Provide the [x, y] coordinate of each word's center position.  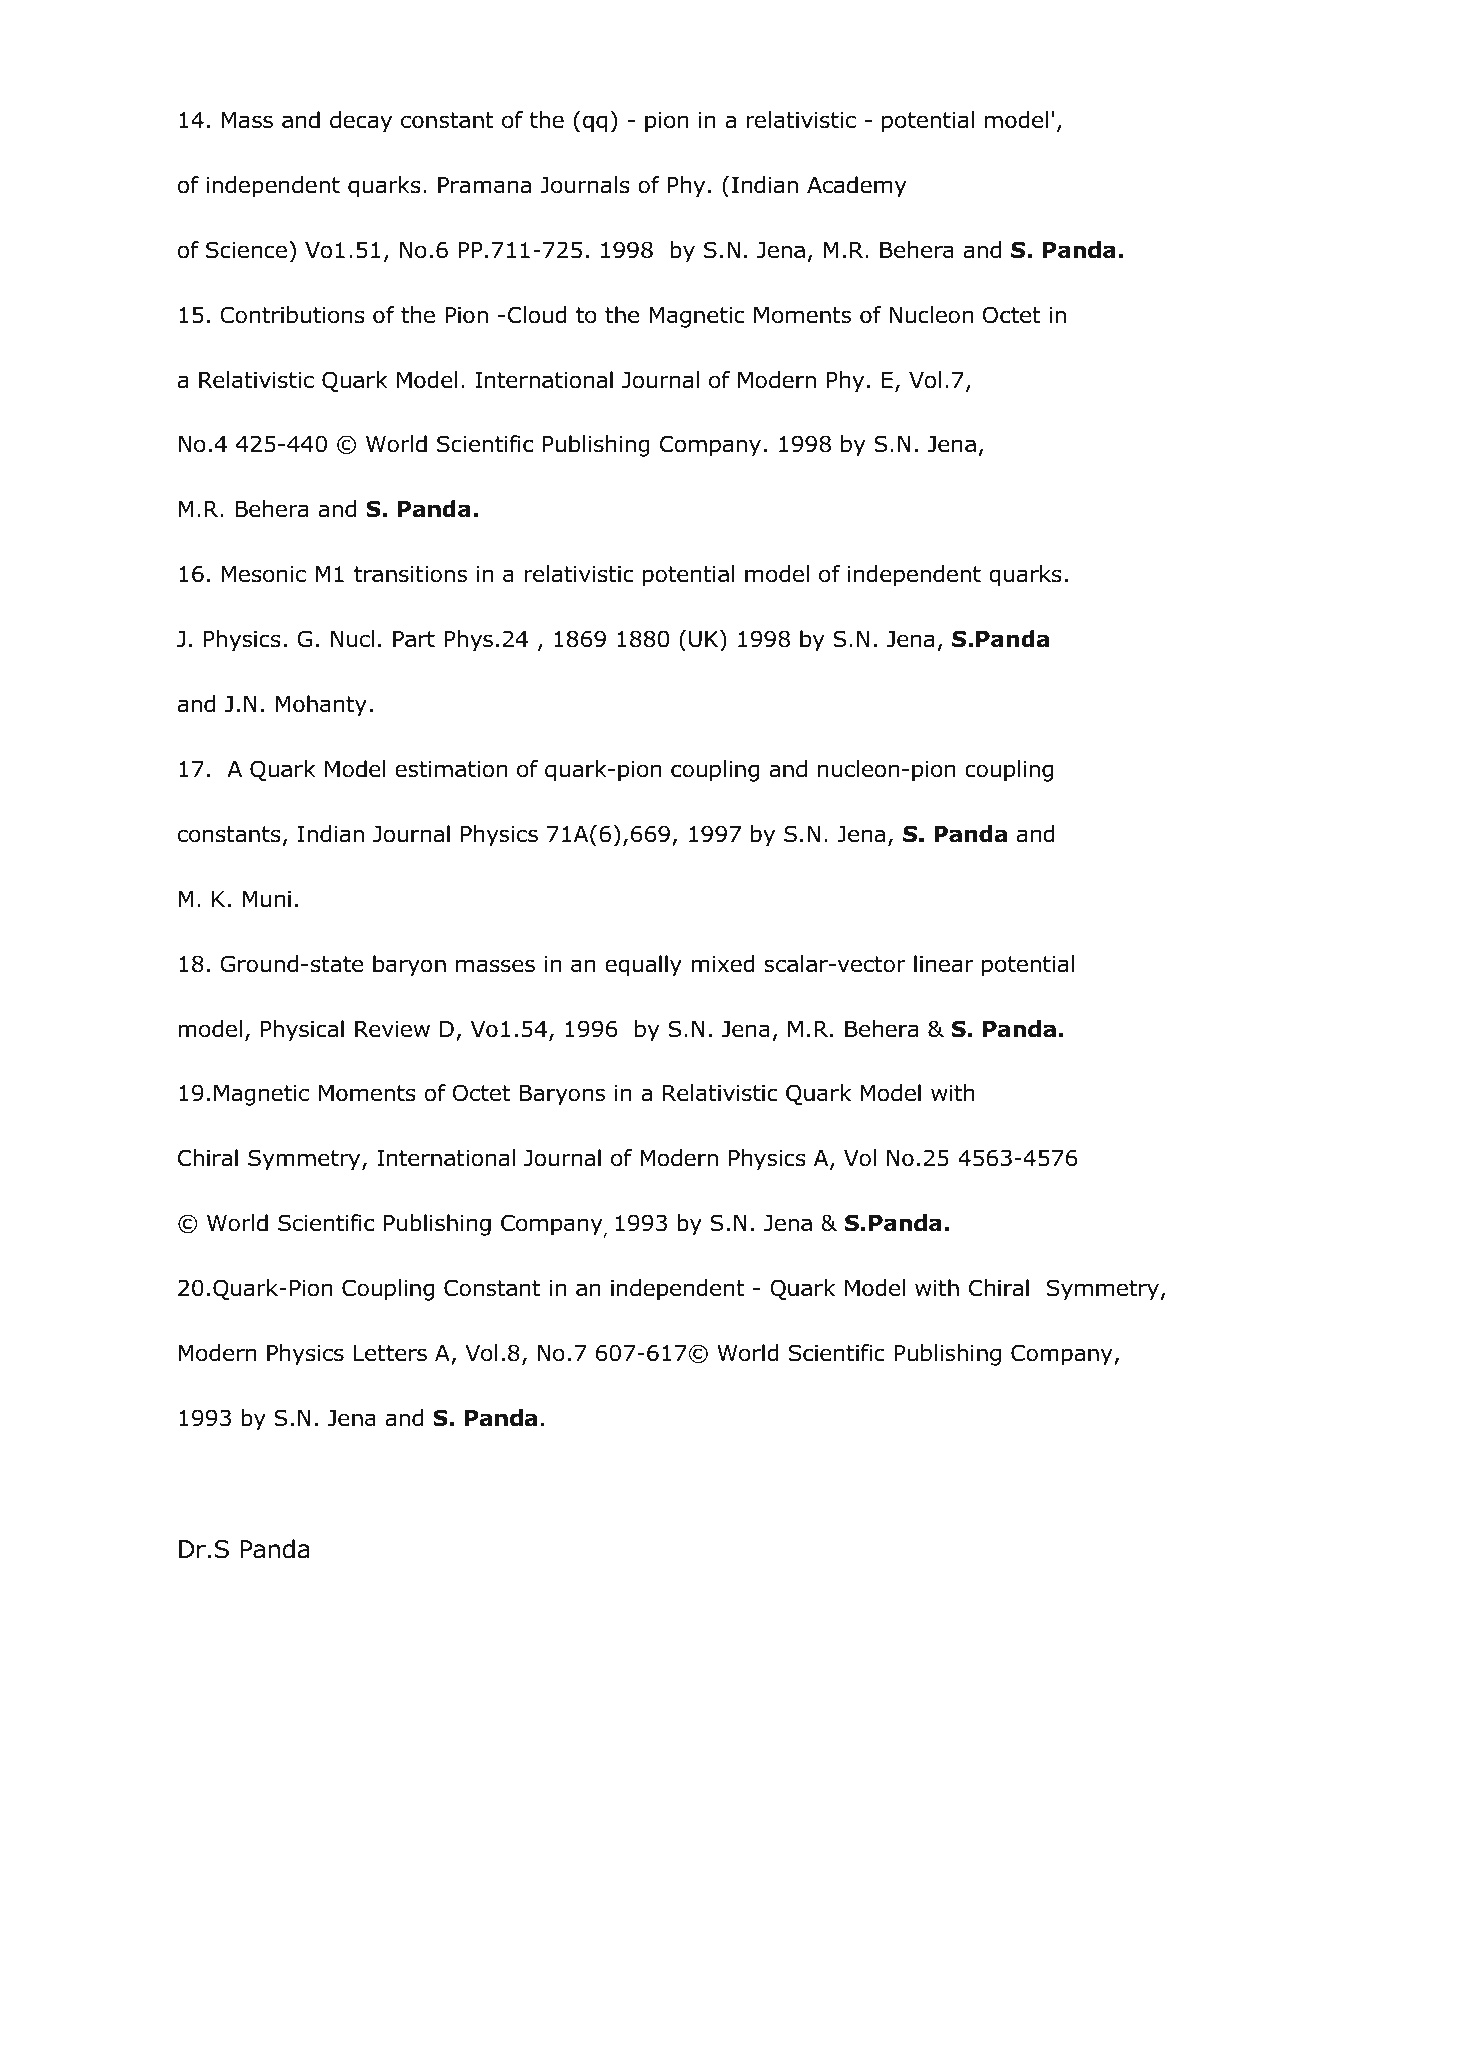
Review [392, 1029]
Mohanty [321, 706]
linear [944, 964]
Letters [390, 1353]
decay [361, 122]
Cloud [537, 315]
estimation [451, 769]
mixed [723, 964]
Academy [856, 187]
